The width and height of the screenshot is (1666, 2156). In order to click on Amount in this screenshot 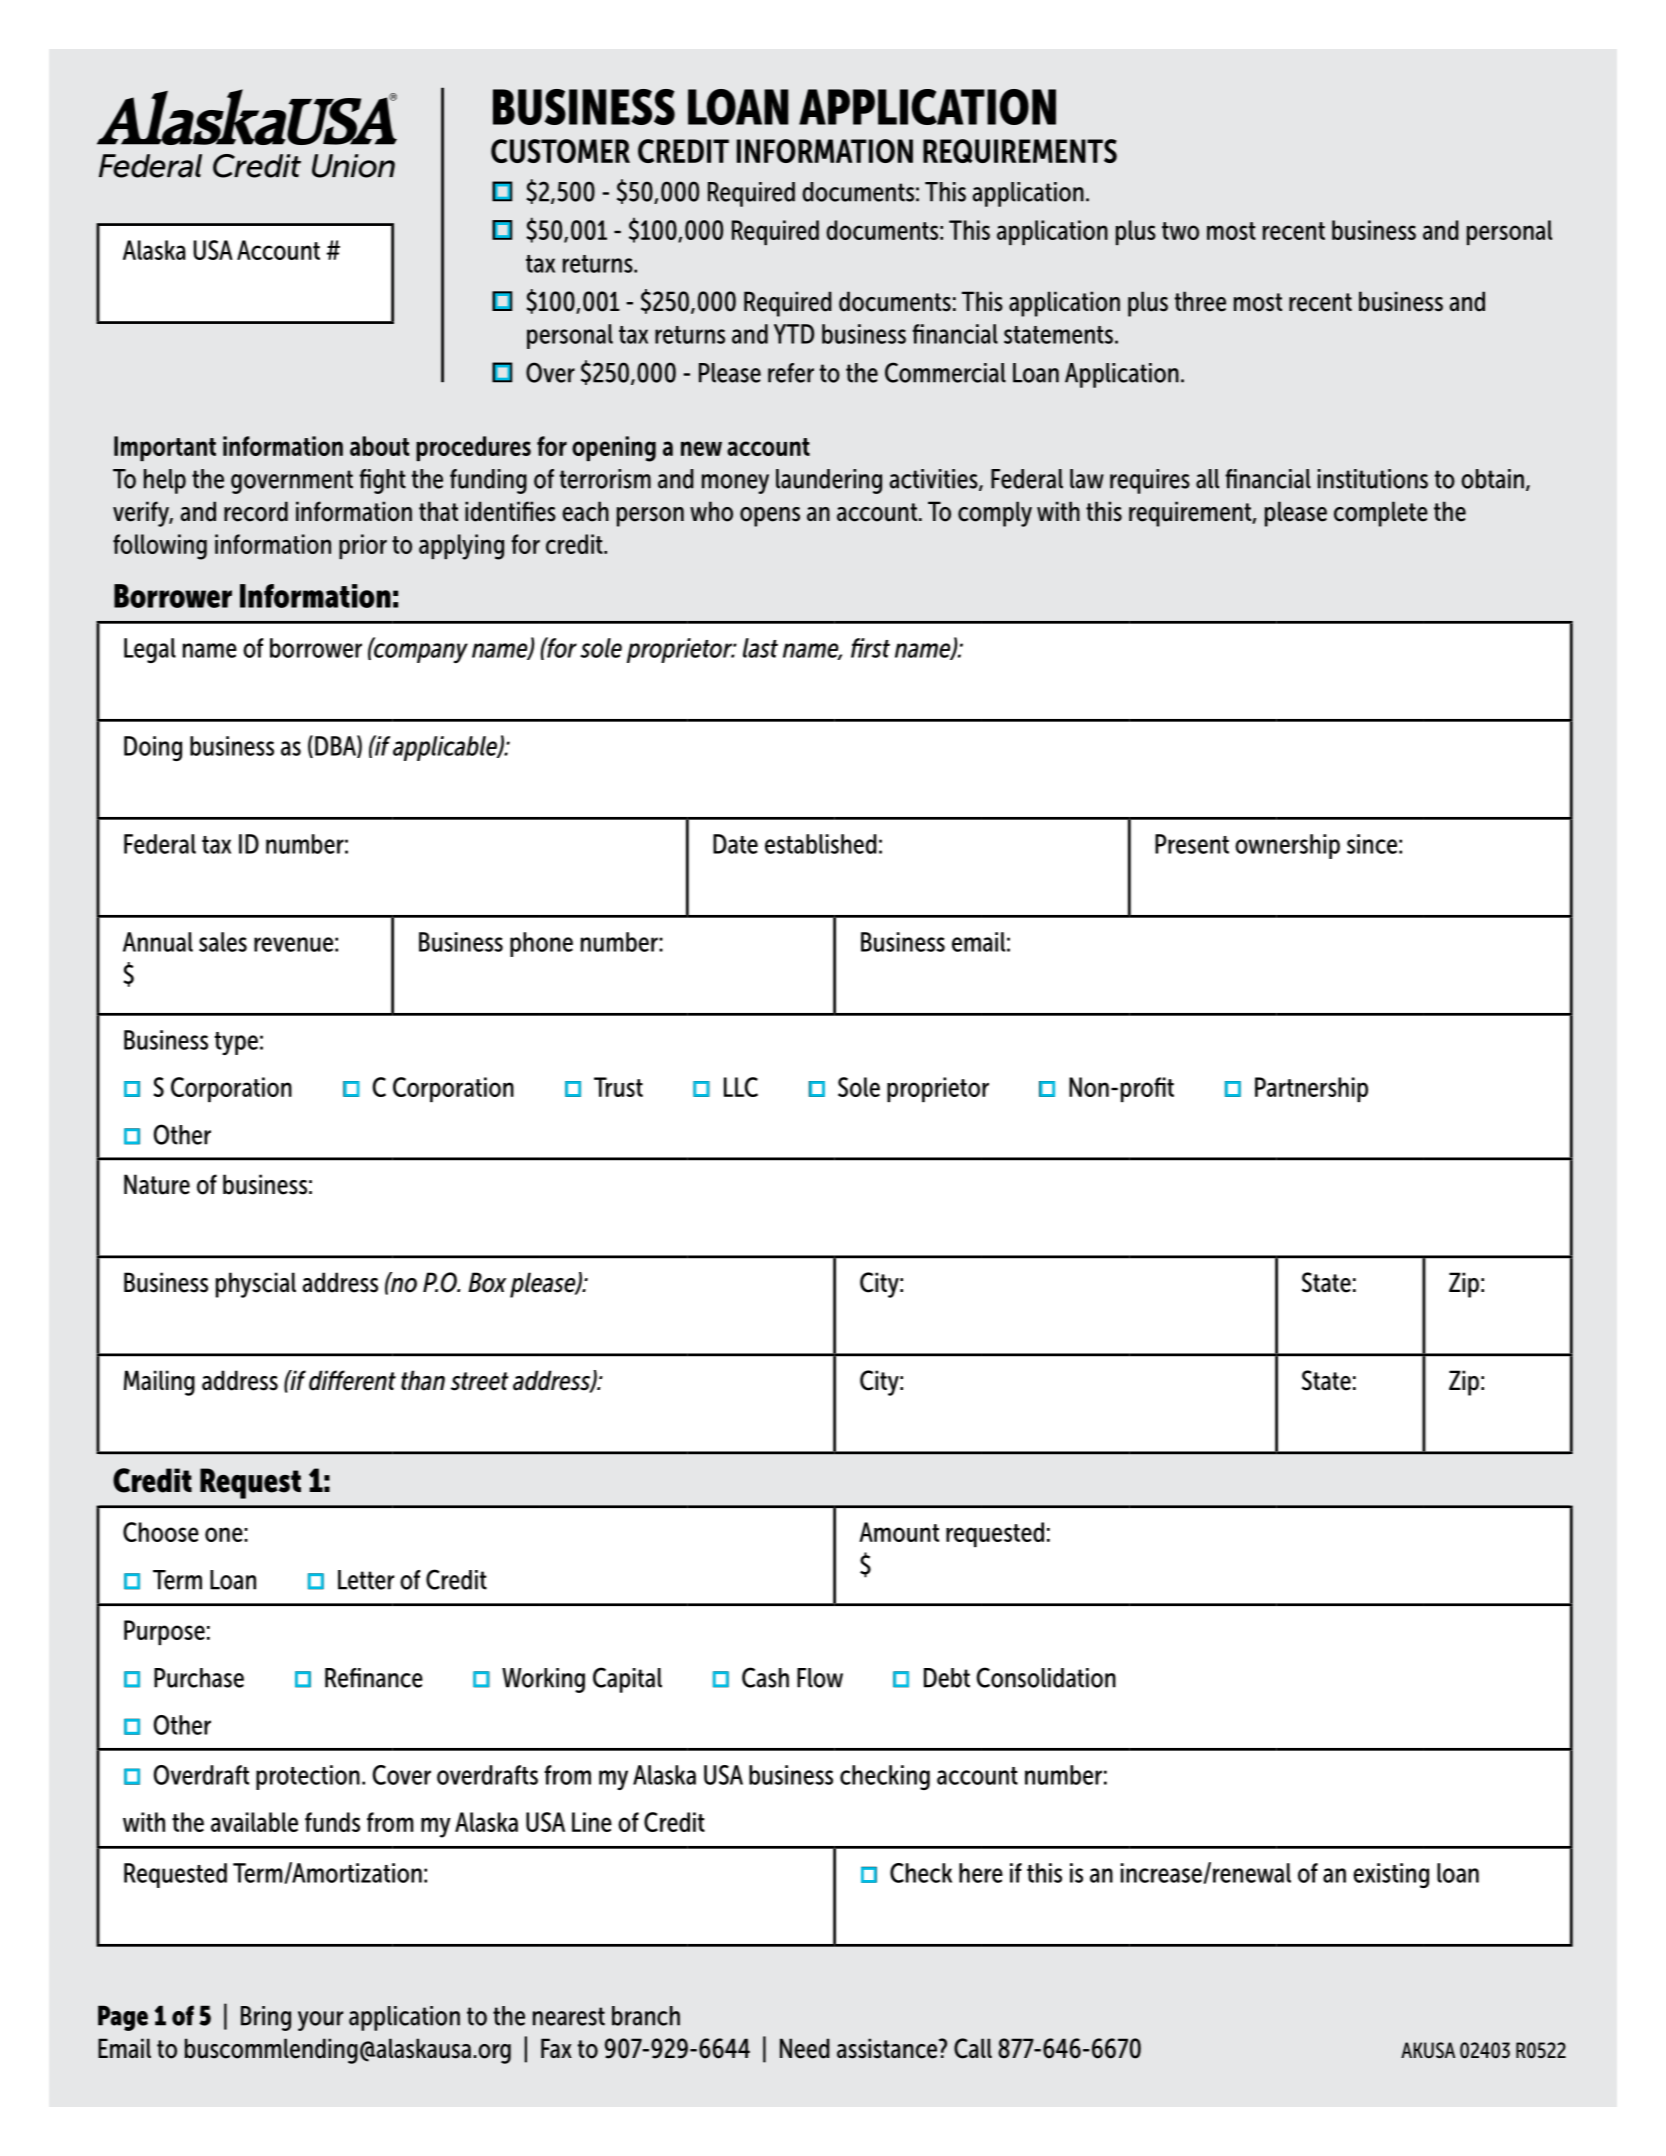, I will do `click(899, 1532)`.
